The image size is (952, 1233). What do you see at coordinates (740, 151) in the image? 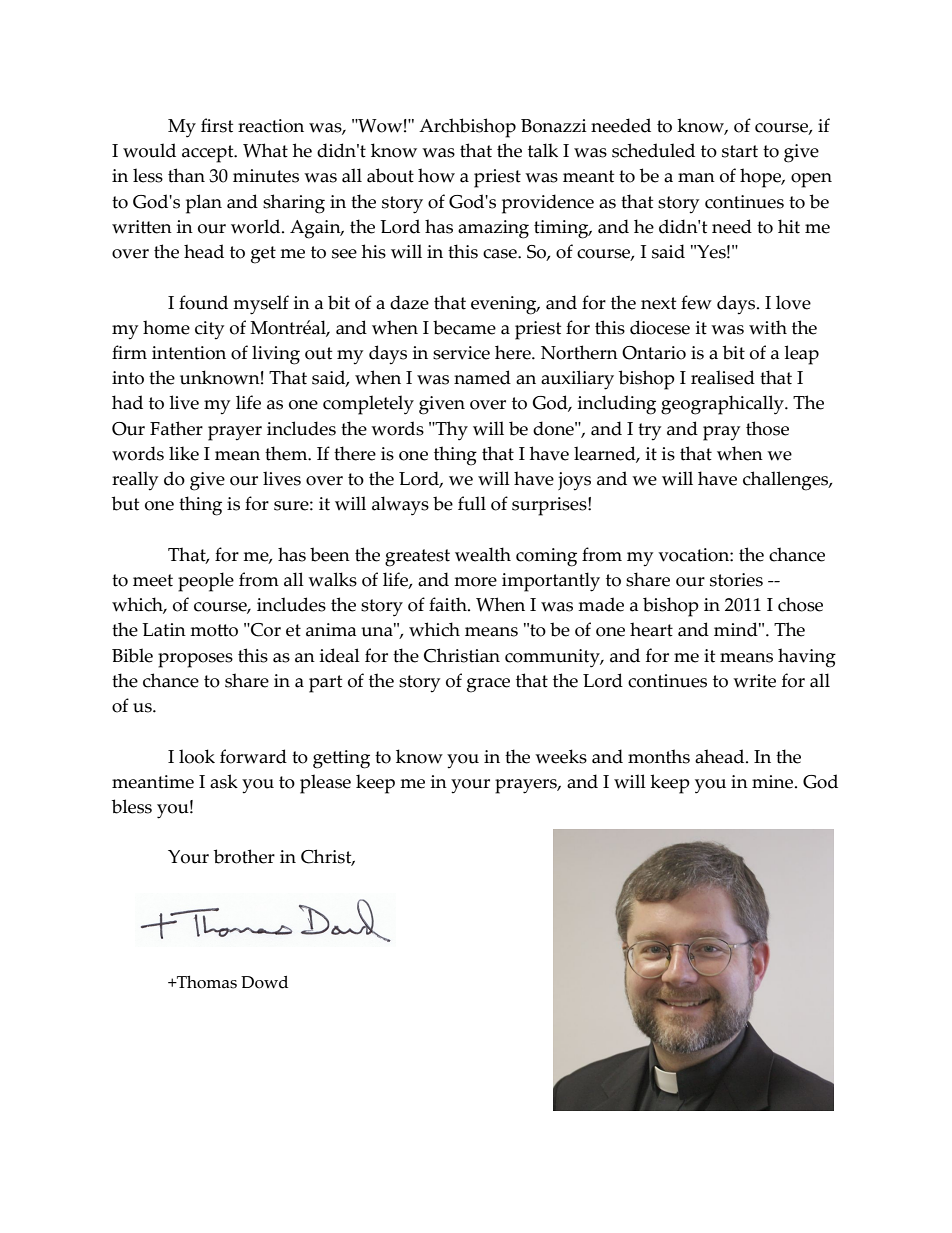
I see `start` at bounding box center [740, 151].
